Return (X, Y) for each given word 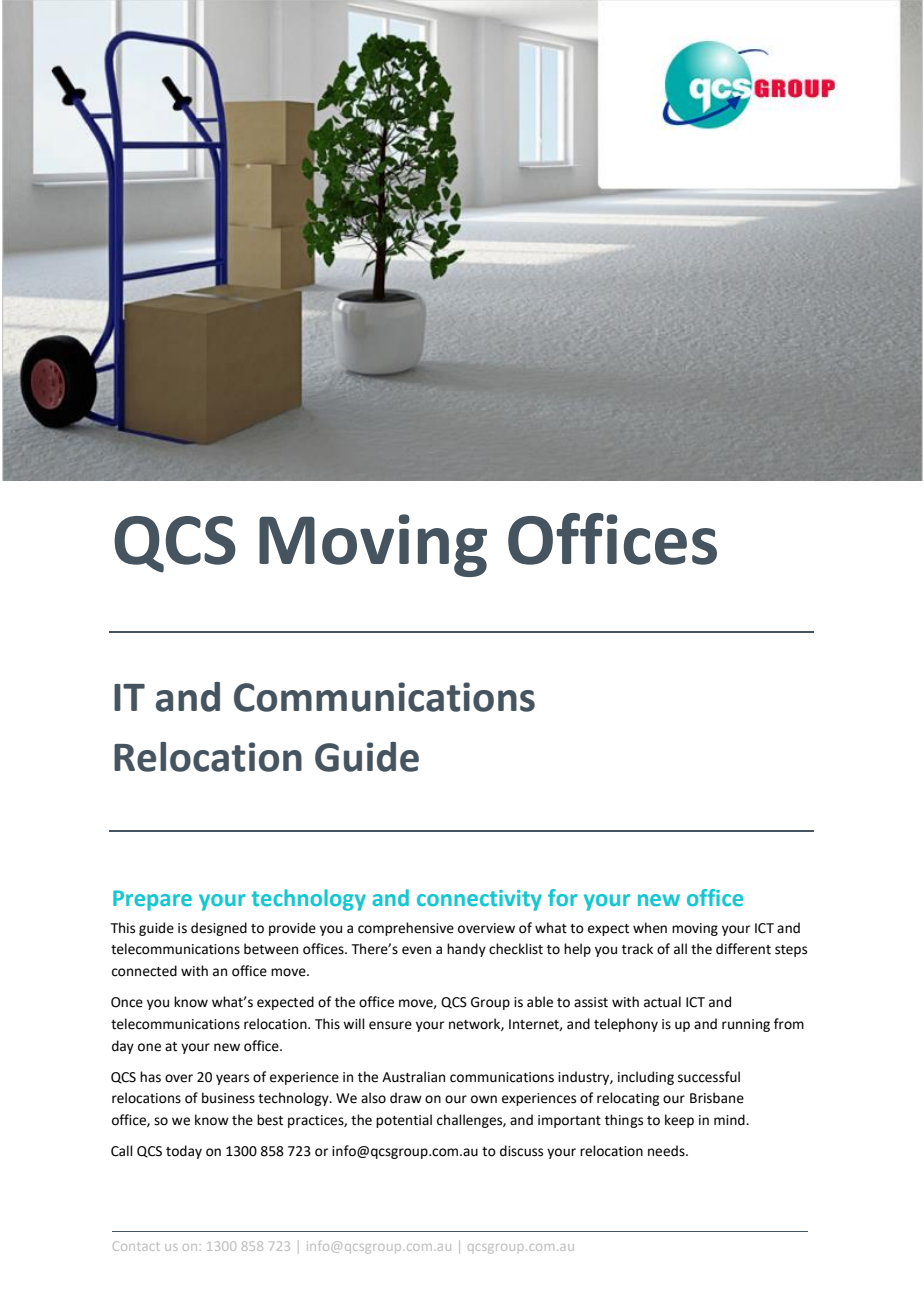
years (232, 1079)
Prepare (152, 900)
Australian (413, 1077)
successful (709, 1077)
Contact (136, 1246)
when (650, 928)
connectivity (479, 900)
